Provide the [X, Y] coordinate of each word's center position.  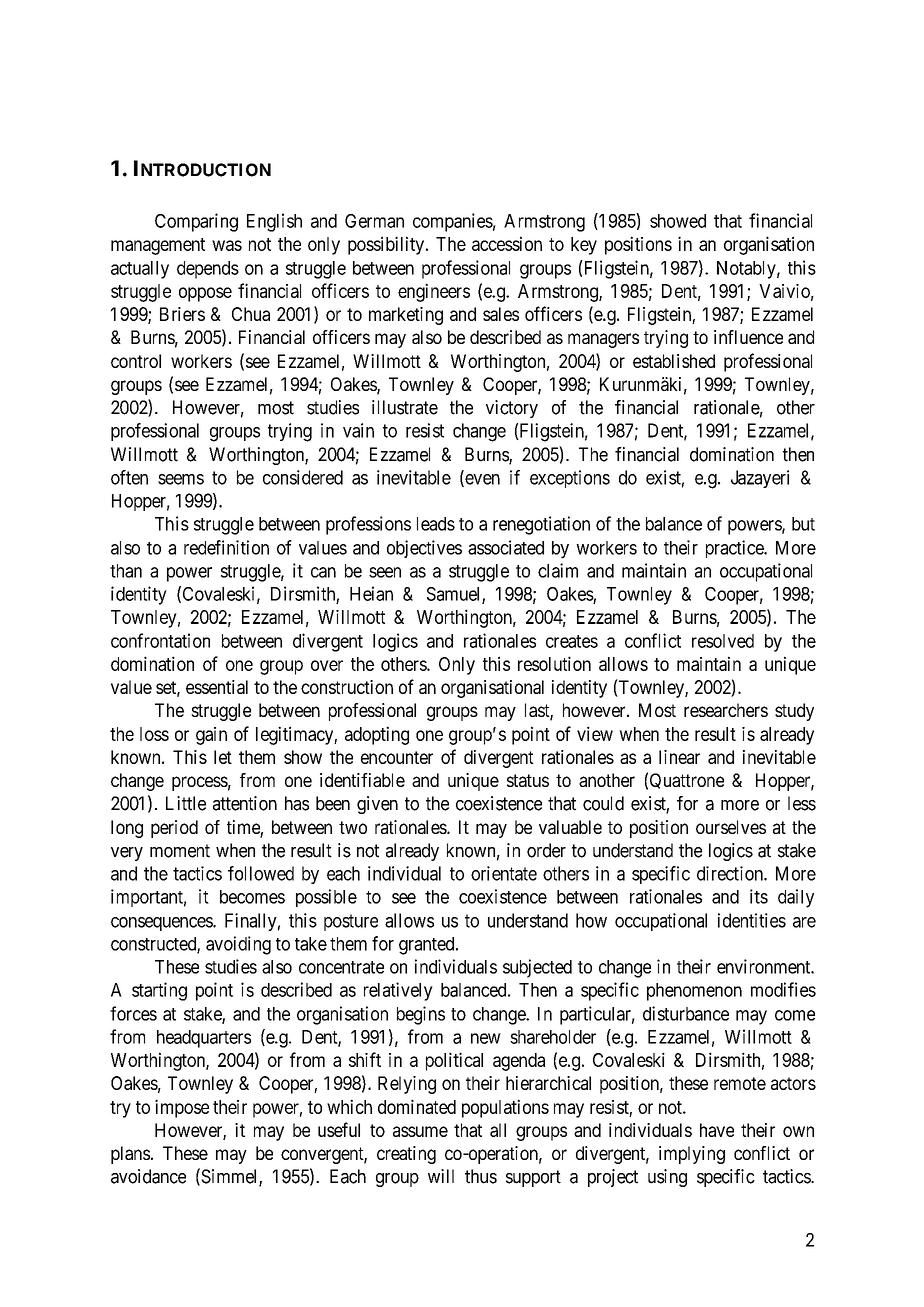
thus [481, 1176]
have [717, 1130]
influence [748, 337]
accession [507, 243]
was [227, 245]
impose [182, 1108]
